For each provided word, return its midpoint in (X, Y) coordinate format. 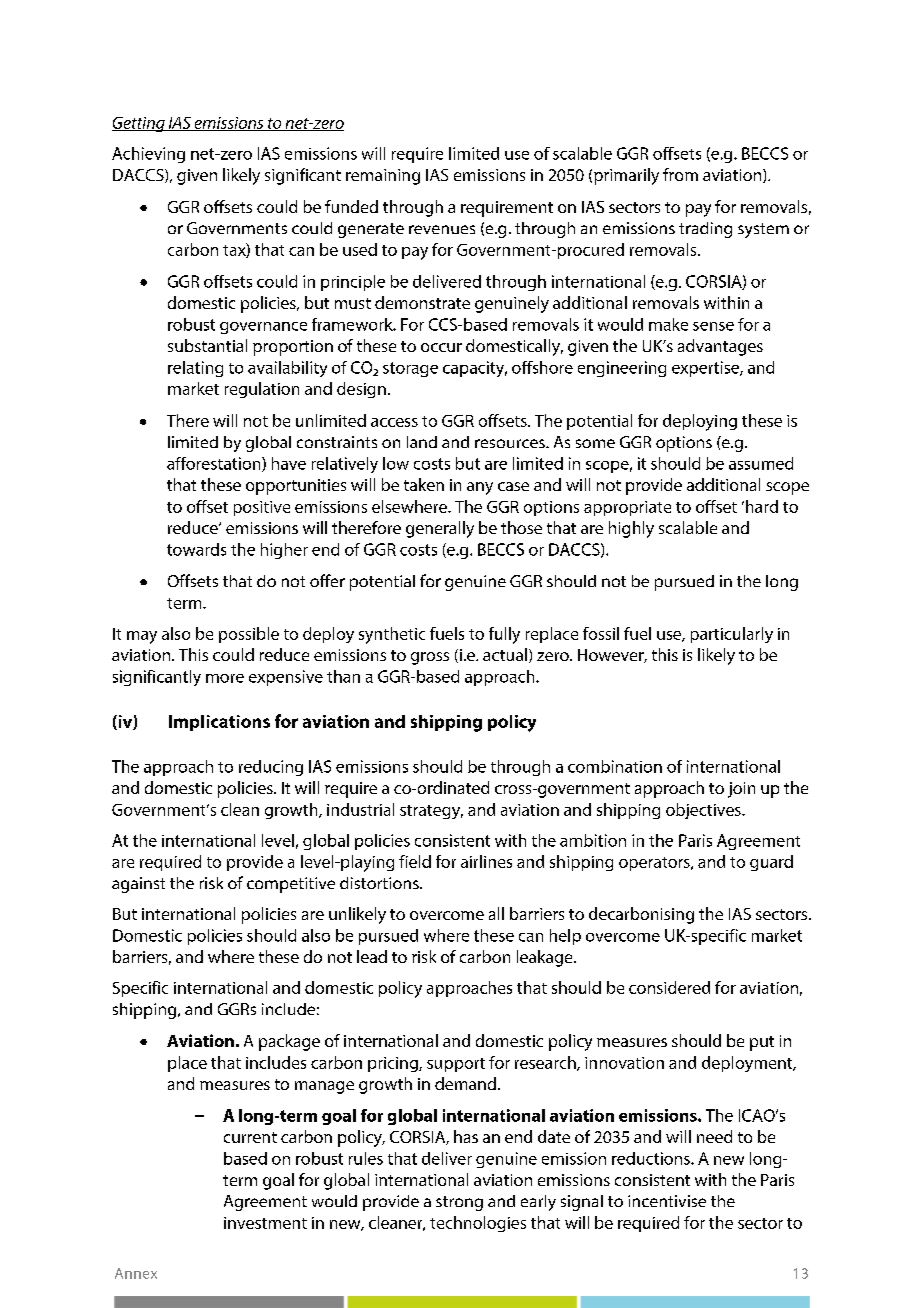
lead (372, 956)
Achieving (148, 155)
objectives (704, 811)
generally (440, 529)
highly (631, 529)
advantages (720, 347)
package (289, 1042)
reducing (271, 768)
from (680, 174)
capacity (475, 369)
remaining (383, 177)
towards (196, 549)
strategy (431, 812)
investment (265, 1223)
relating (195, 369)
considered (669, 987)
